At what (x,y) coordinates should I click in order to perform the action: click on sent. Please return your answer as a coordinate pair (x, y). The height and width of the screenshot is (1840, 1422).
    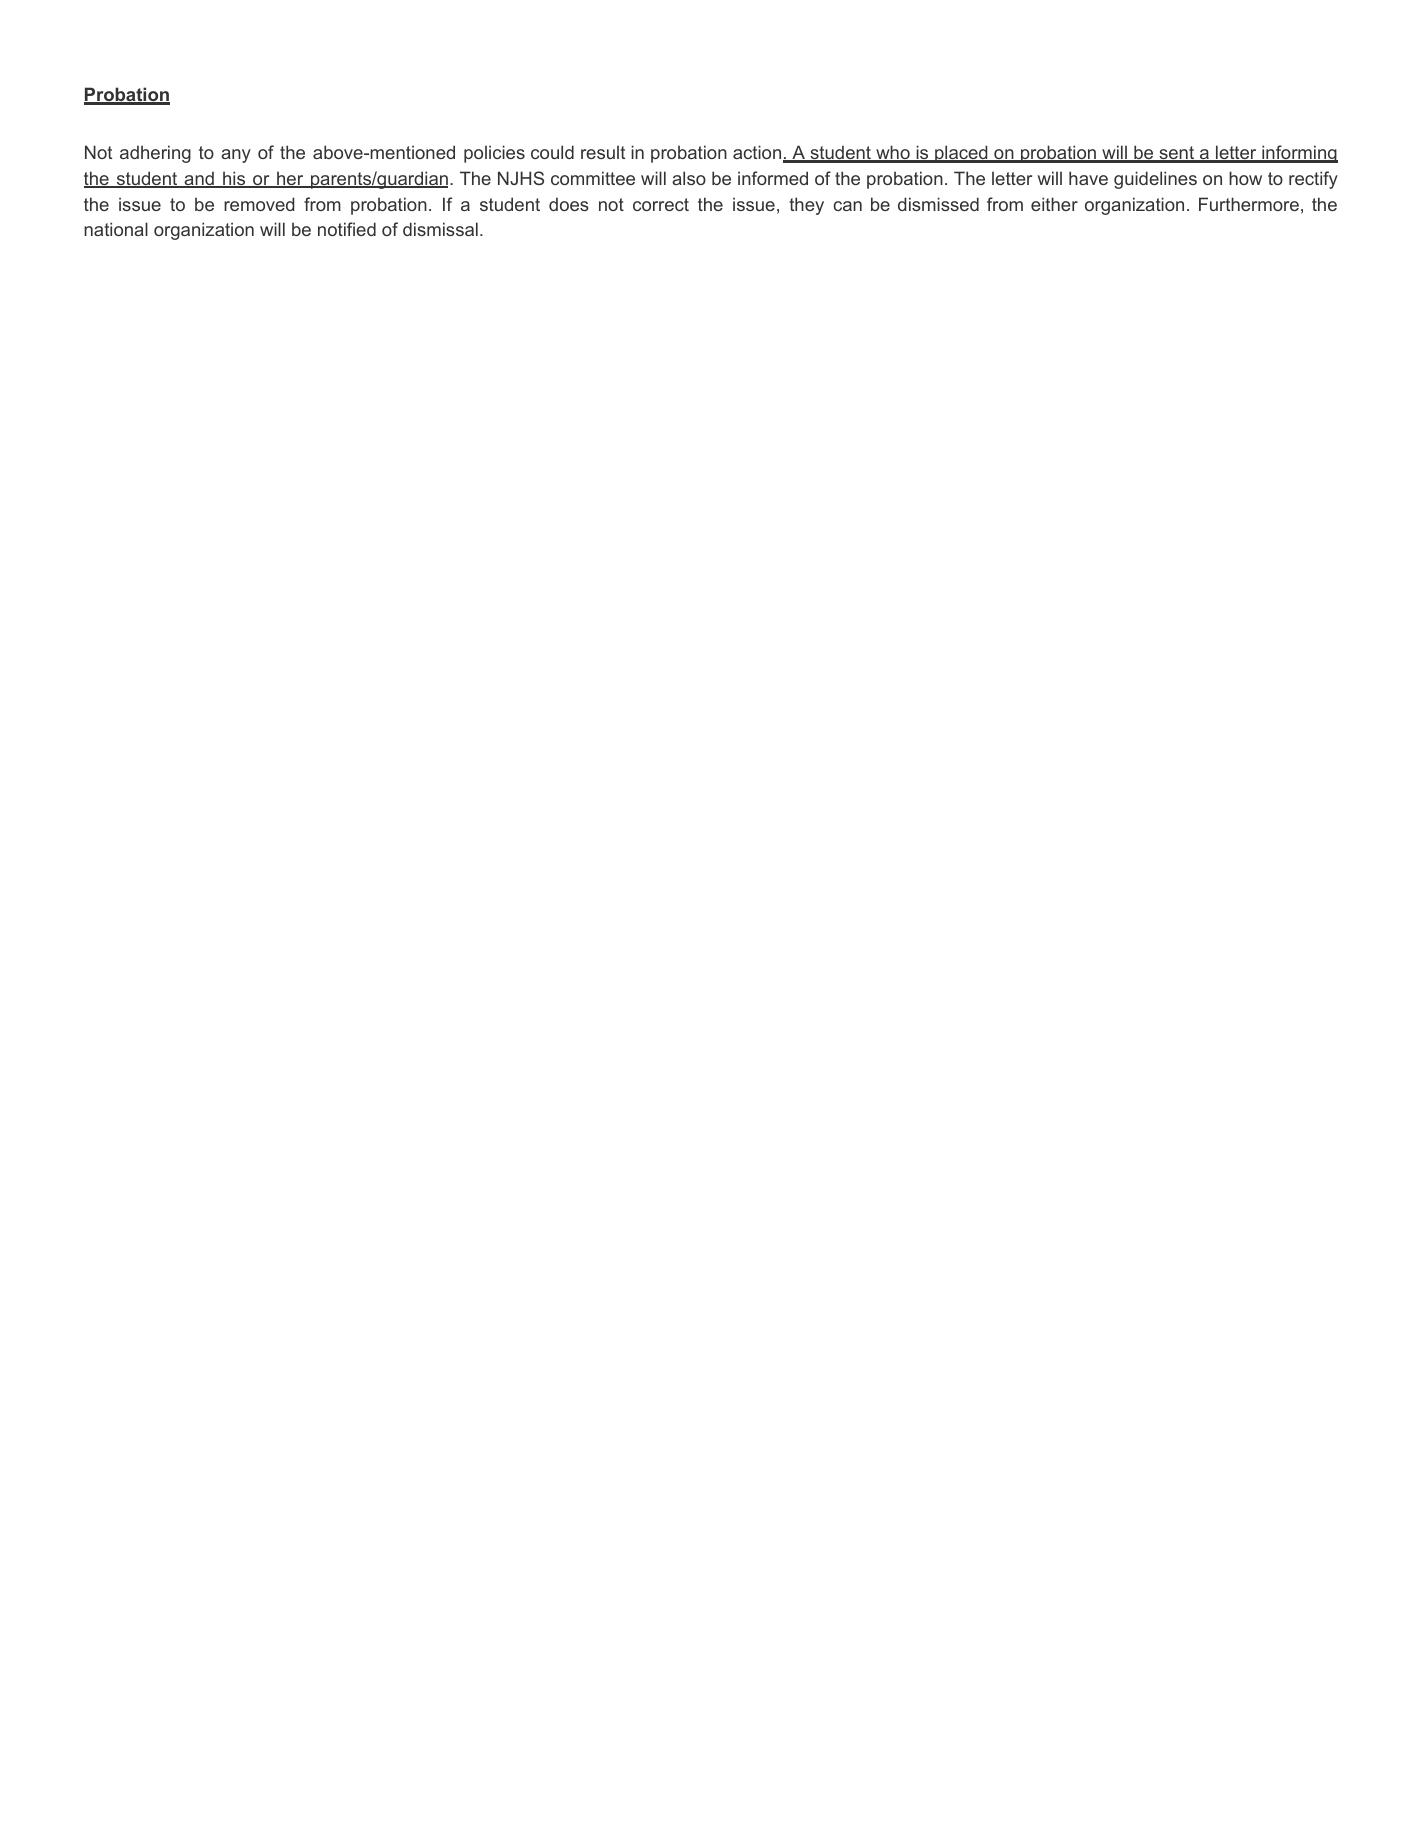
    Looking at the image, I should click on (1177, 154).
